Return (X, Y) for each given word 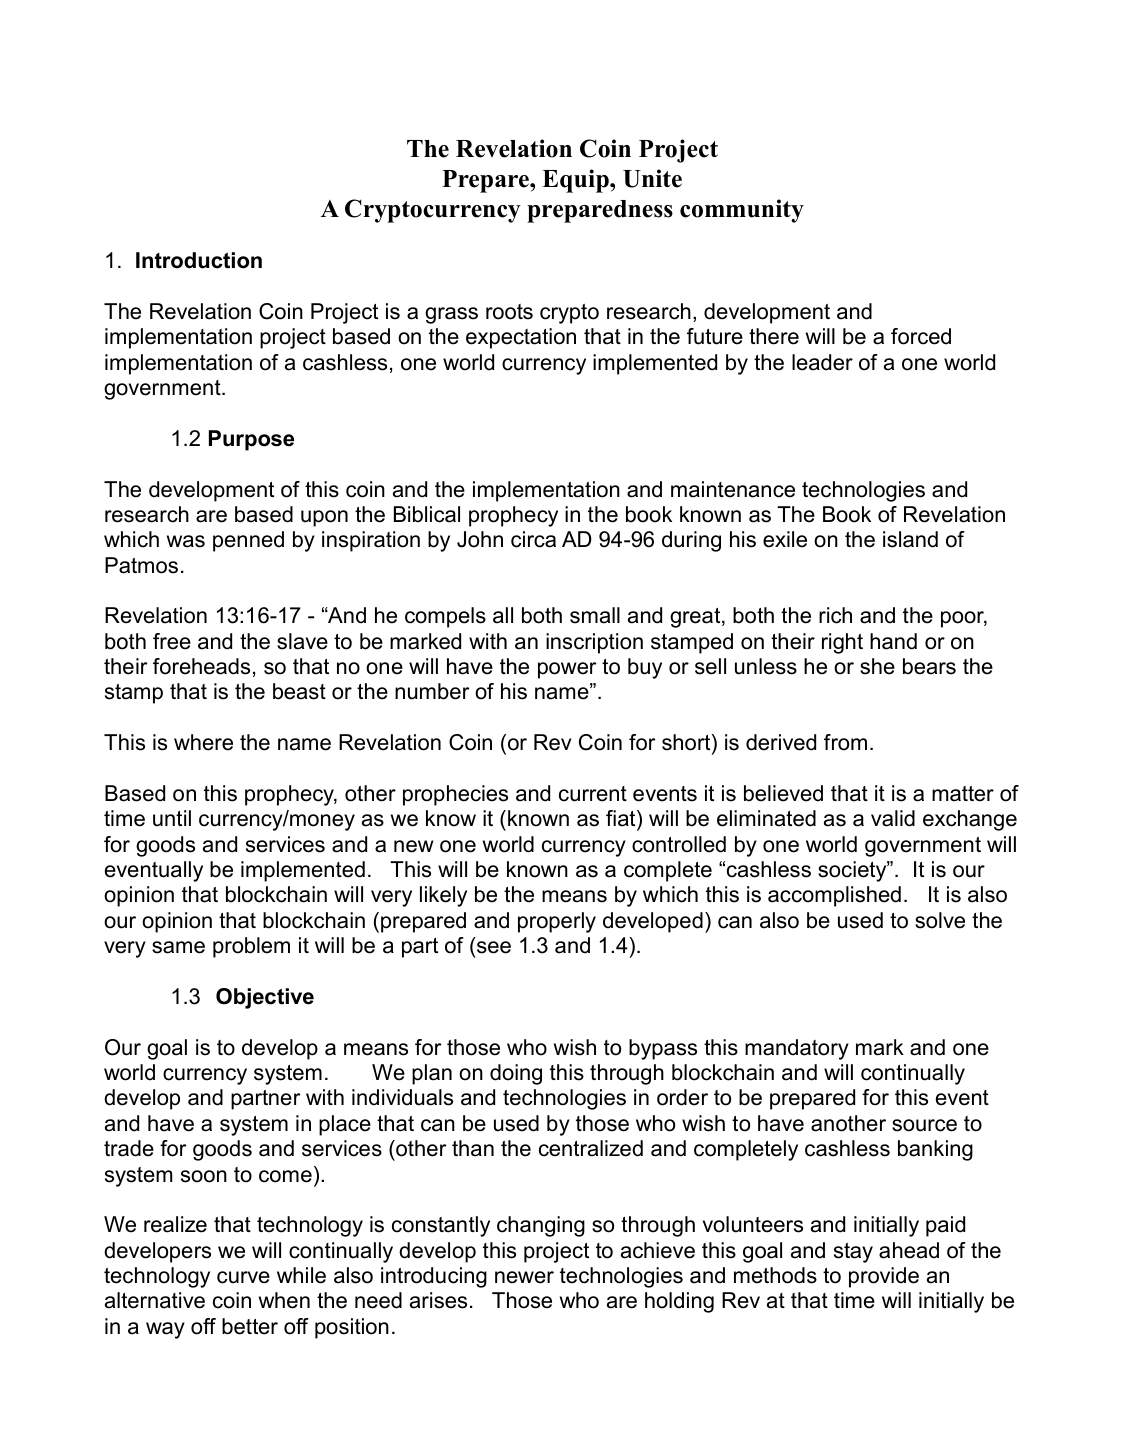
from (845, 742)
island (910, 539)
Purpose (251, 440)
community (742, 211)
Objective (265, 998)
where (203, 742)
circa (533, 539)
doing (516, 1074)
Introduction (199, 260)
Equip (576, 181)
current (593, 794)
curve (243, 1277)
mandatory (797, 1049)
